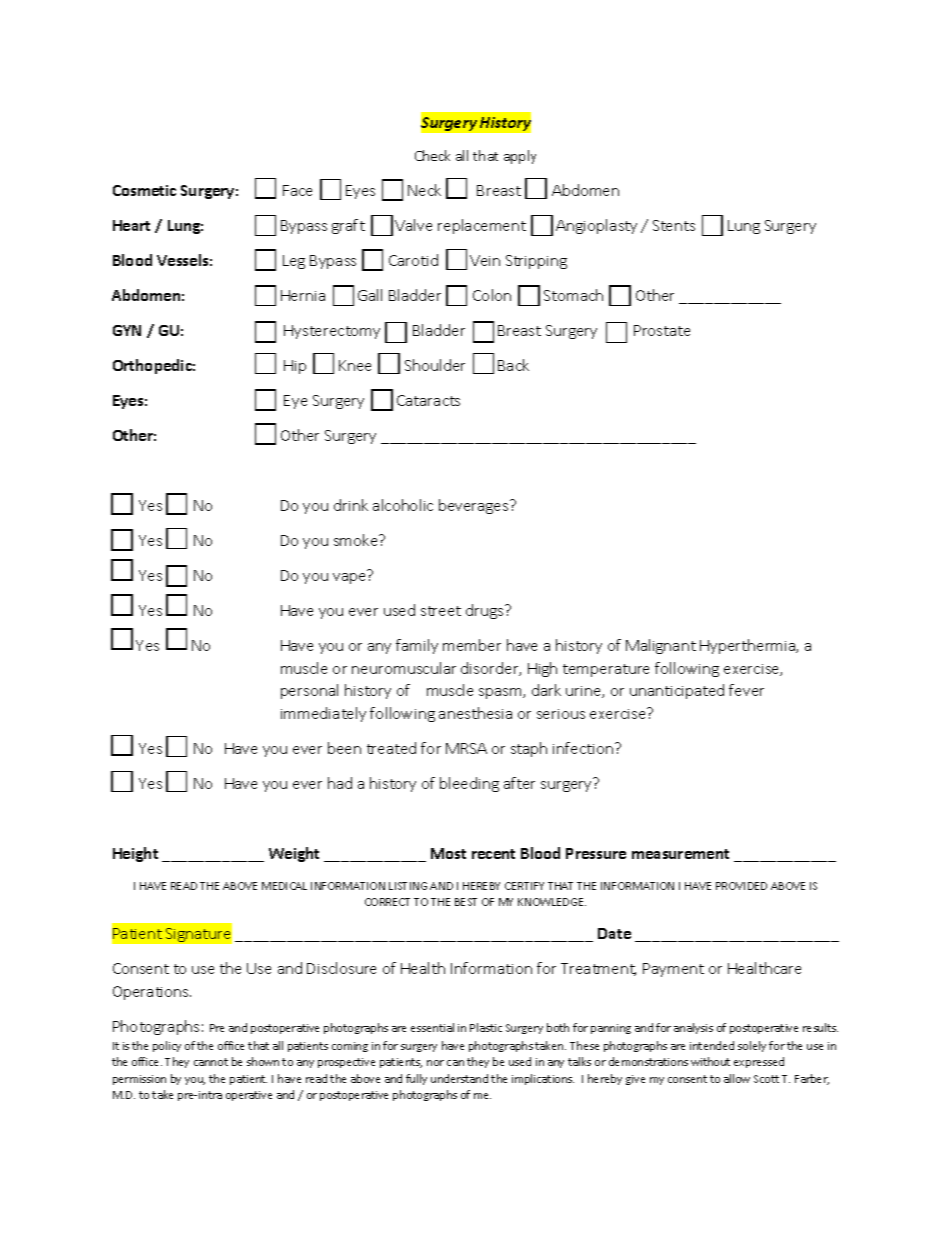 The width and height of the image is (952, 1233). I want to click on Hyperthermia, so click(749, 646).
